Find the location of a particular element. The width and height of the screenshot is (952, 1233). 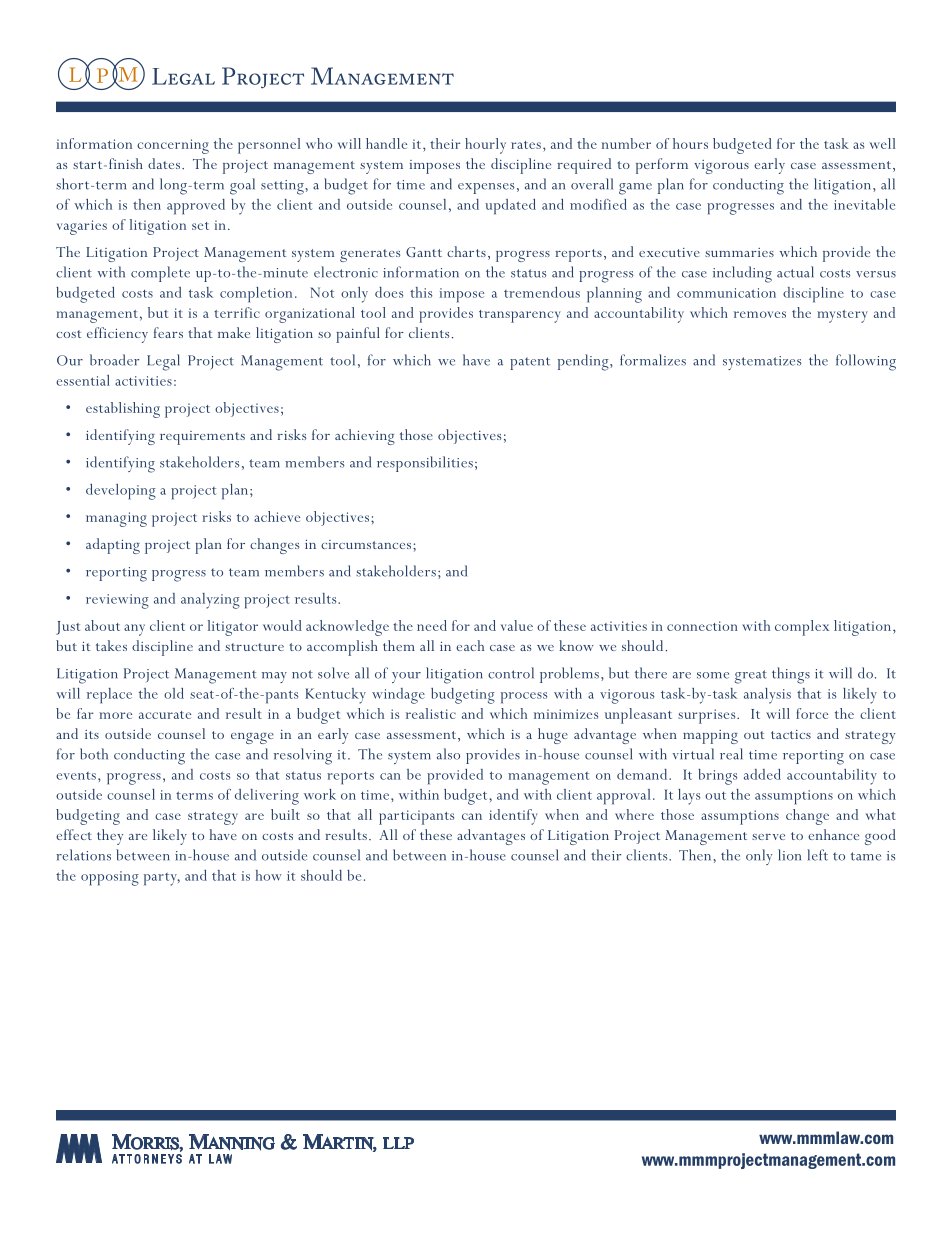

following is located at coordinates (866, 362).
